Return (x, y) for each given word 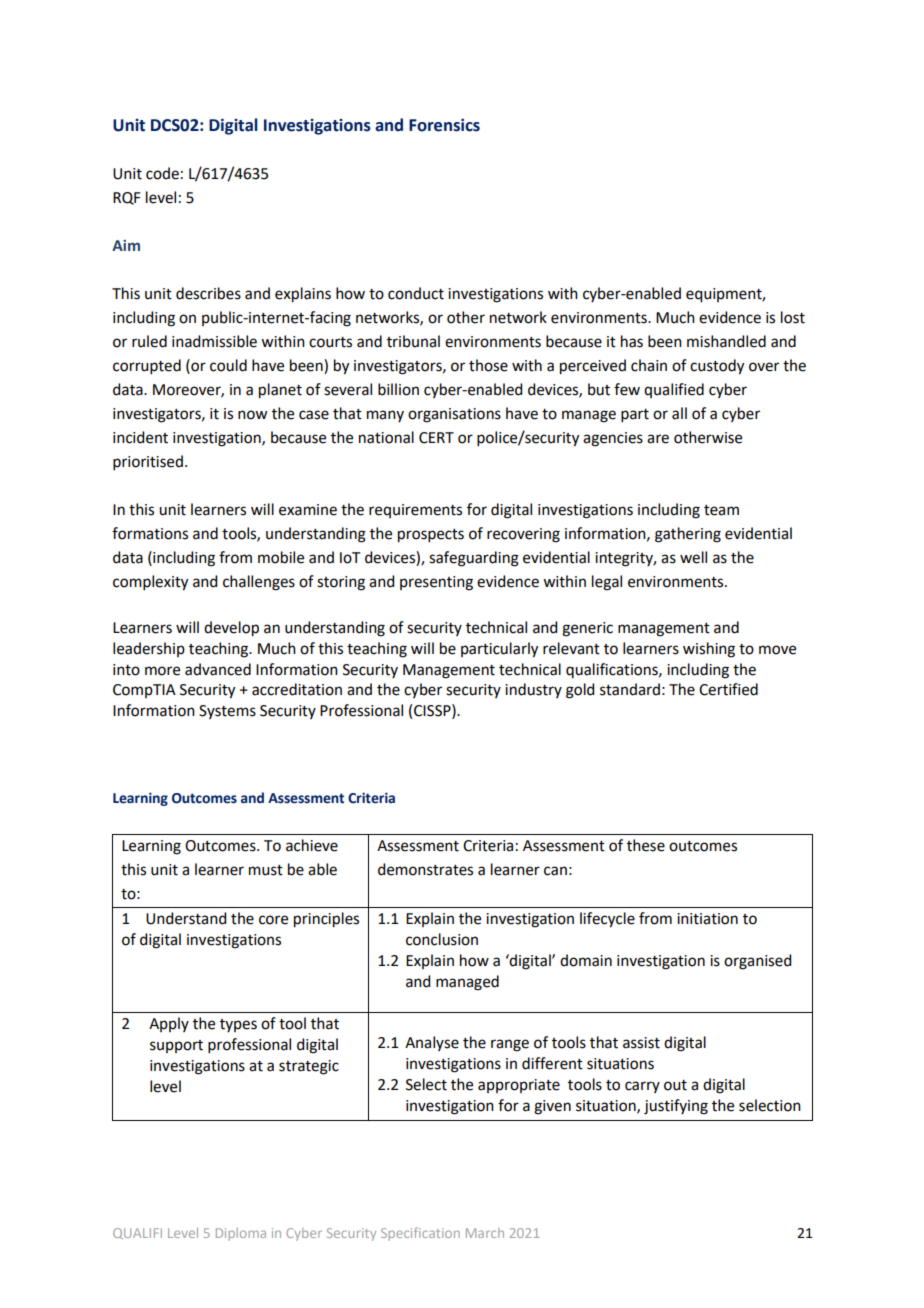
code (162, 173)
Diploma (241, 1234)
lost (793, 317)
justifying (676, 1107)
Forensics (444, 125)
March (485, 1233)
